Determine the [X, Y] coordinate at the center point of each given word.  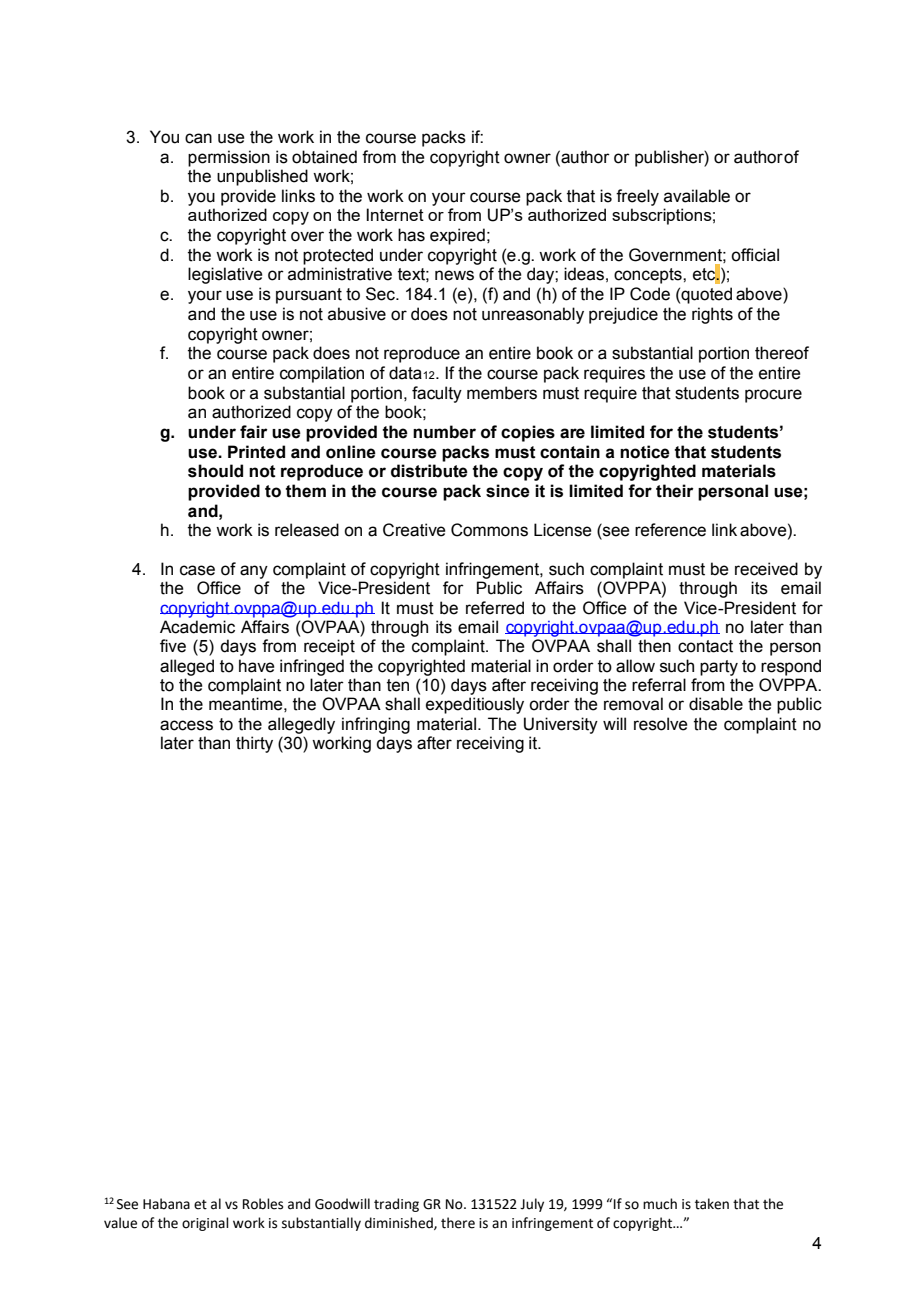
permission [229, 158]
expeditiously [475, 705]
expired [457, 236]
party [719, 668]
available [697, 196]
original [205, 1224]
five [173, 646]
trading [396, 1205]
